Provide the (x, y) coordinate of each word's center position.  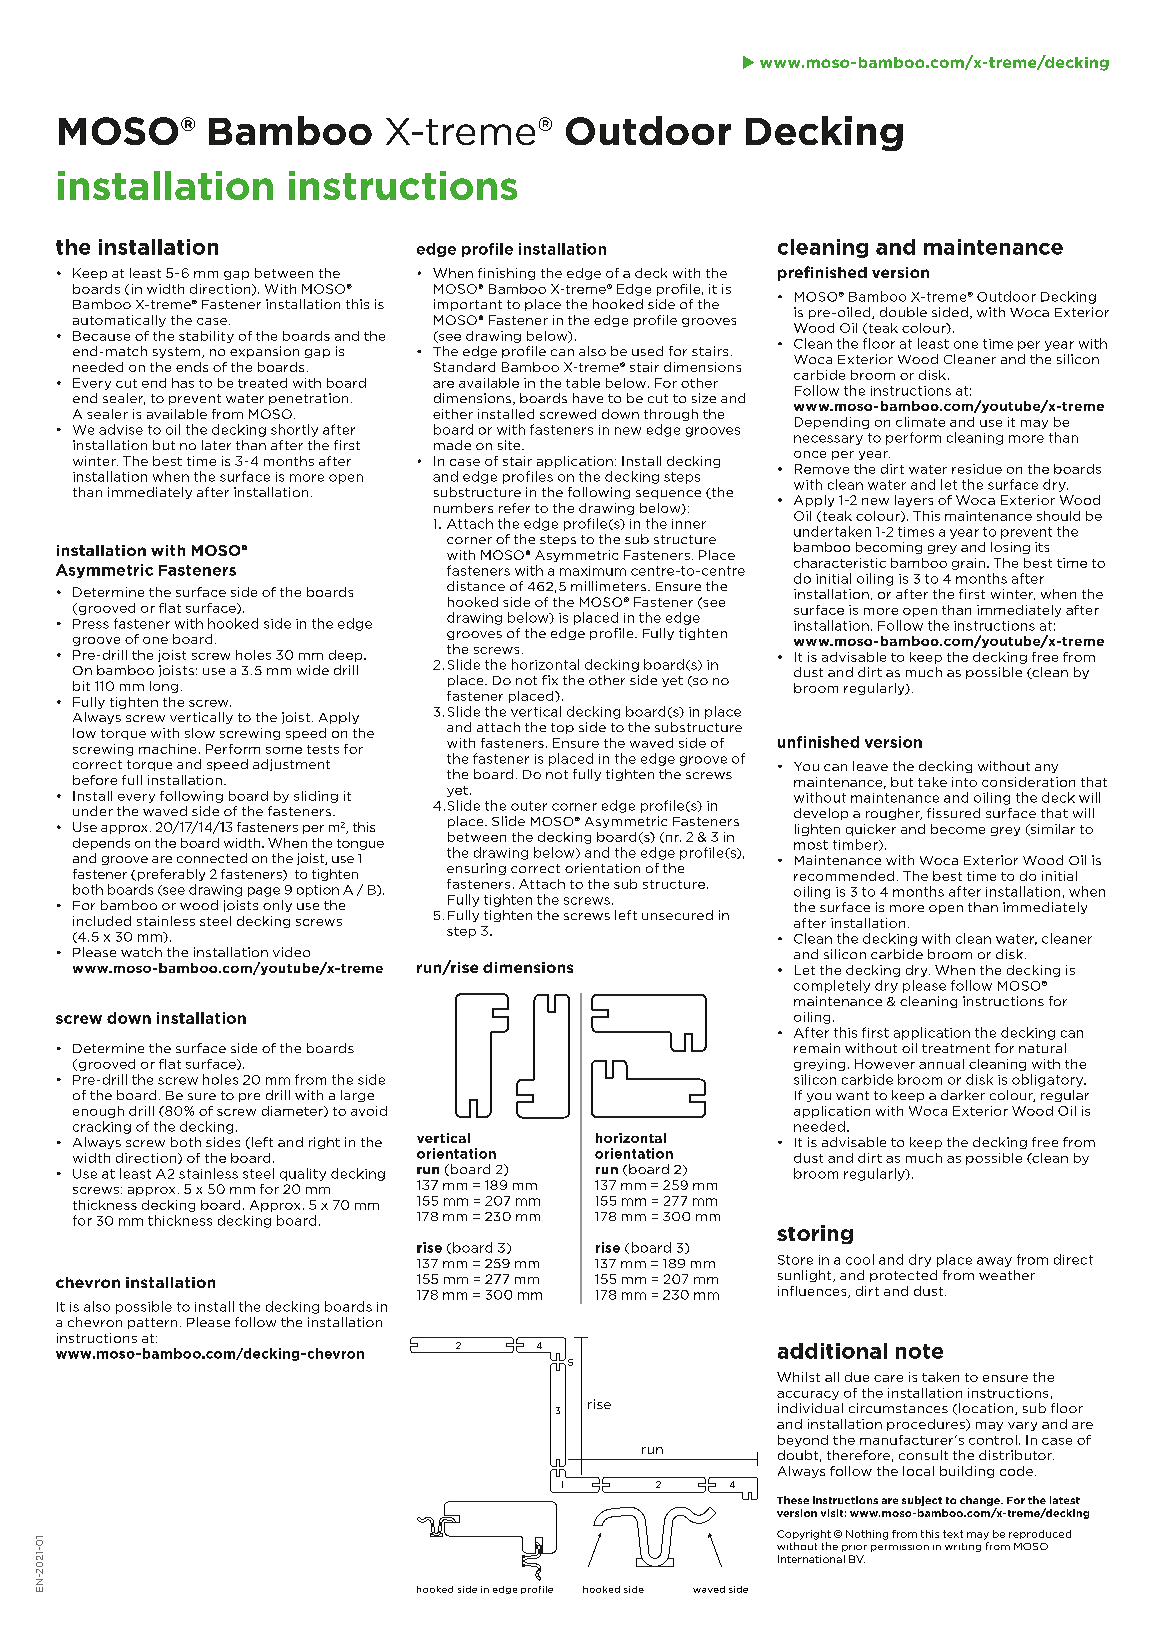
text (953, 1534)
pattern (152, 1323)
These (793, 1500)
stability (206, 337)
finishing (506, 274)
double (903, 312)
